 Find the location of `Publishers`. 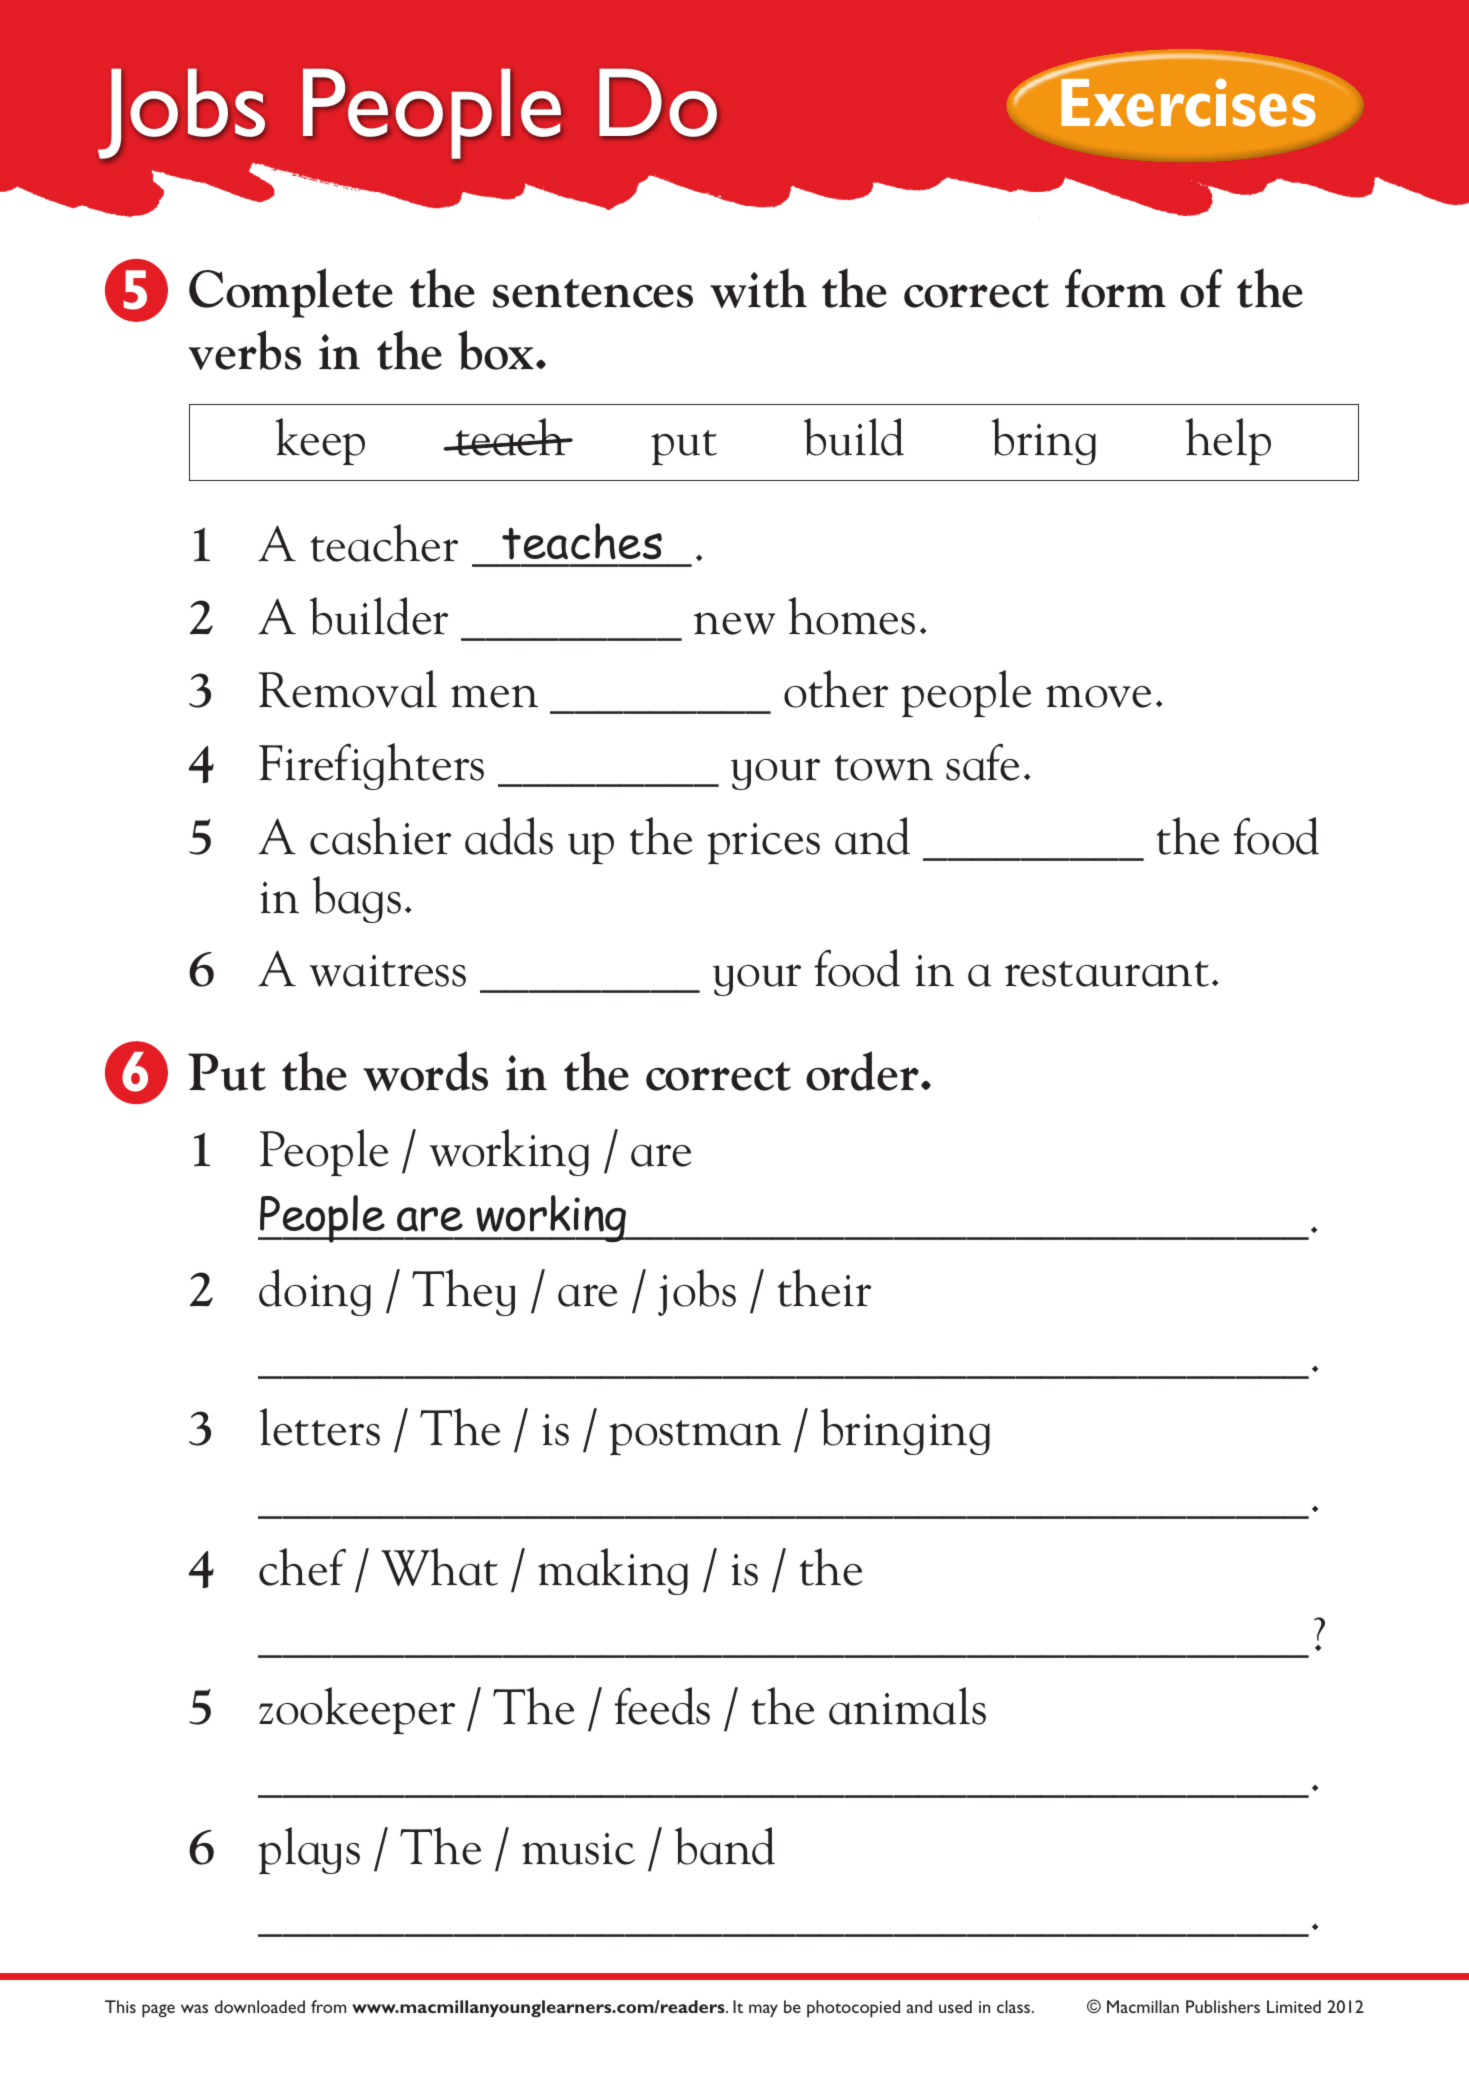

Publishers is located at coordinates (1223, 2006).
